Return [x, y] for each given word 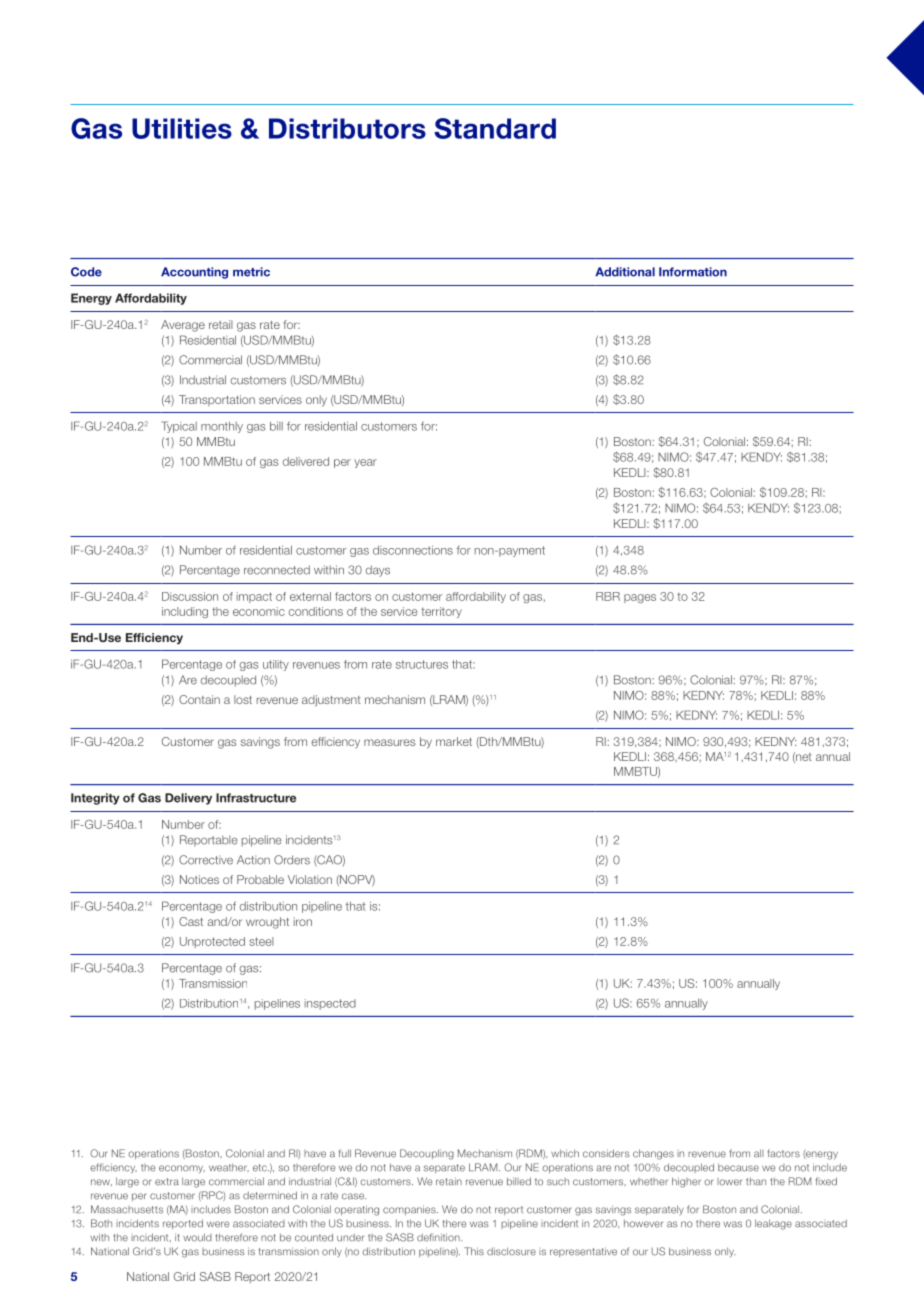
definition [439, 1237]
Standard [495, 128]
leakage [773, 1224]
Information [693, 272]
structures [422, 664]
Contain [199, 699]
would [197, 1237]
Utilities [182, 128]
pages [640, 598]
